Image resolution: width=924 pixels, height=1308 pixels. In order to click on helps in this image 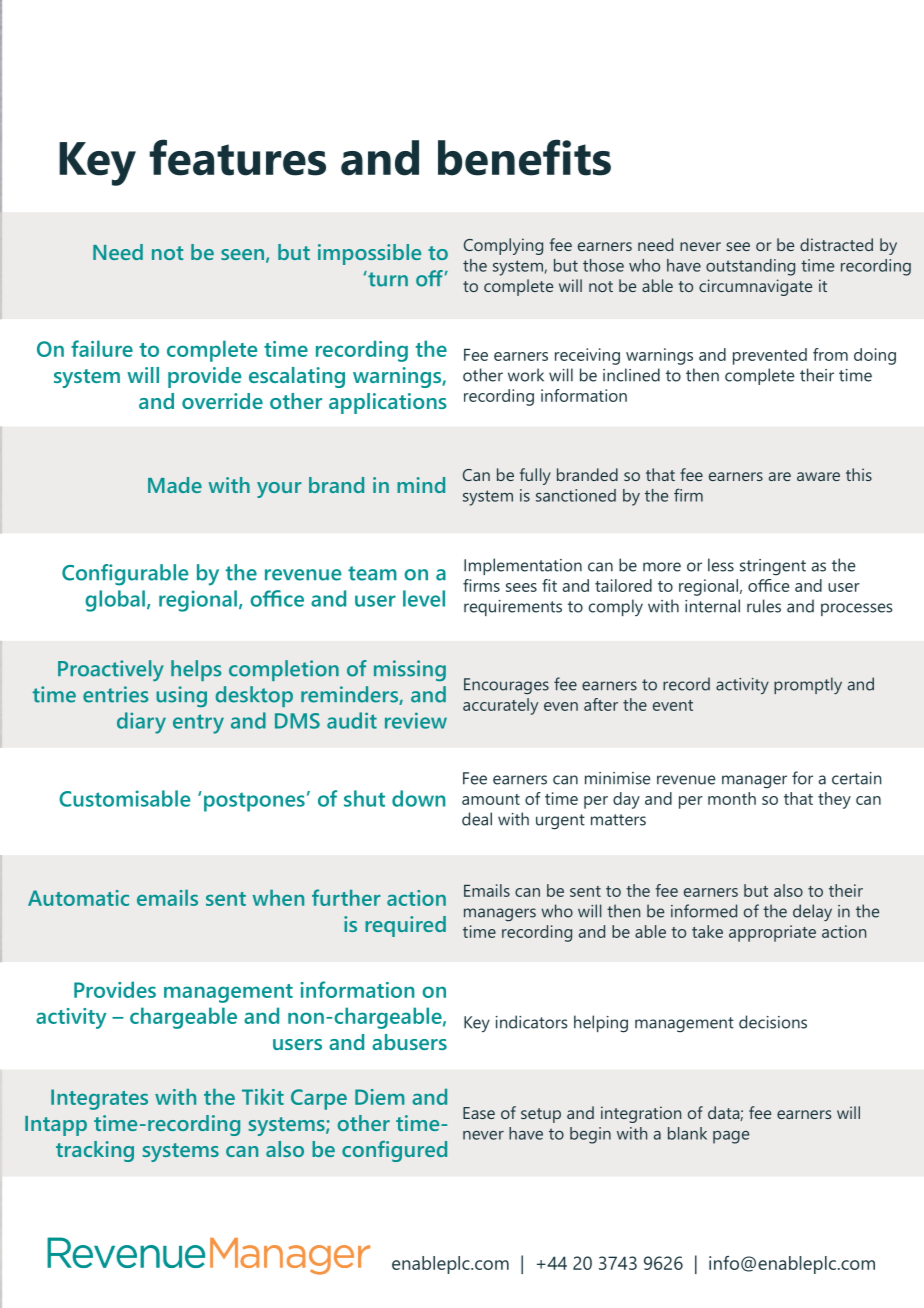, I will do `click(196, 670)`.
